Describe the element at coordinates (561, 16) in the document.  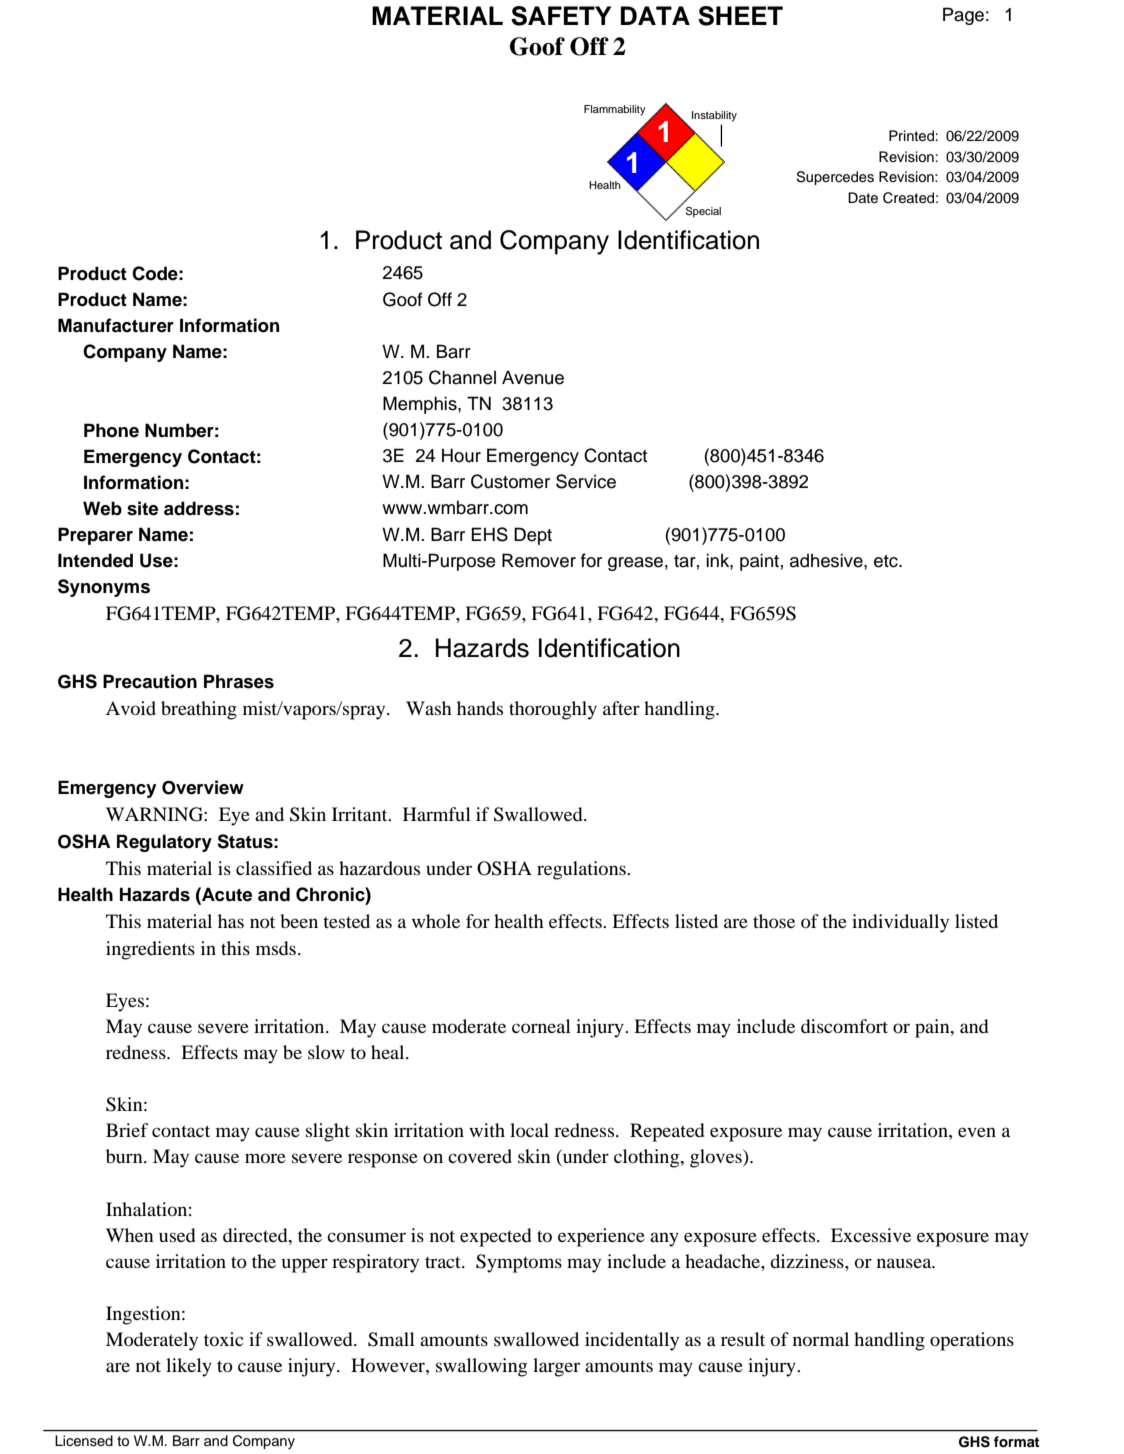
I see `SAFETY` at that location.
